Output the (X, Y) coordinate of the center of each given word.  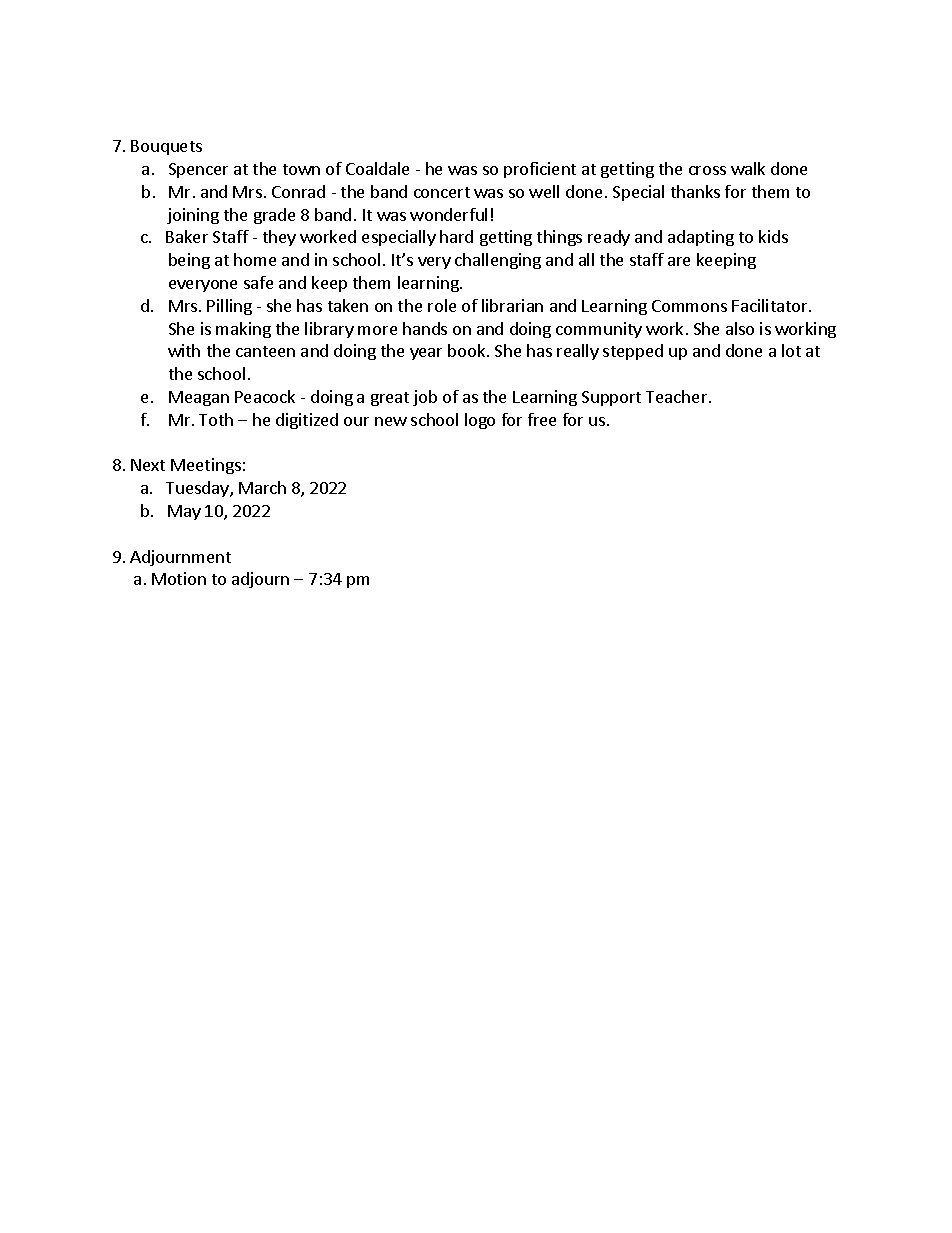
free (542, 419)
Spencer (198, 170)
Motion (179, 578)
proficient (540, 170)
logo (480, 421)
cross (707, 170)
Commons (689, 306)
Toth (216, 419)
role (442, 305)
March (262, 487)
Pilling (229, 307)
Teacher (678, 396)
